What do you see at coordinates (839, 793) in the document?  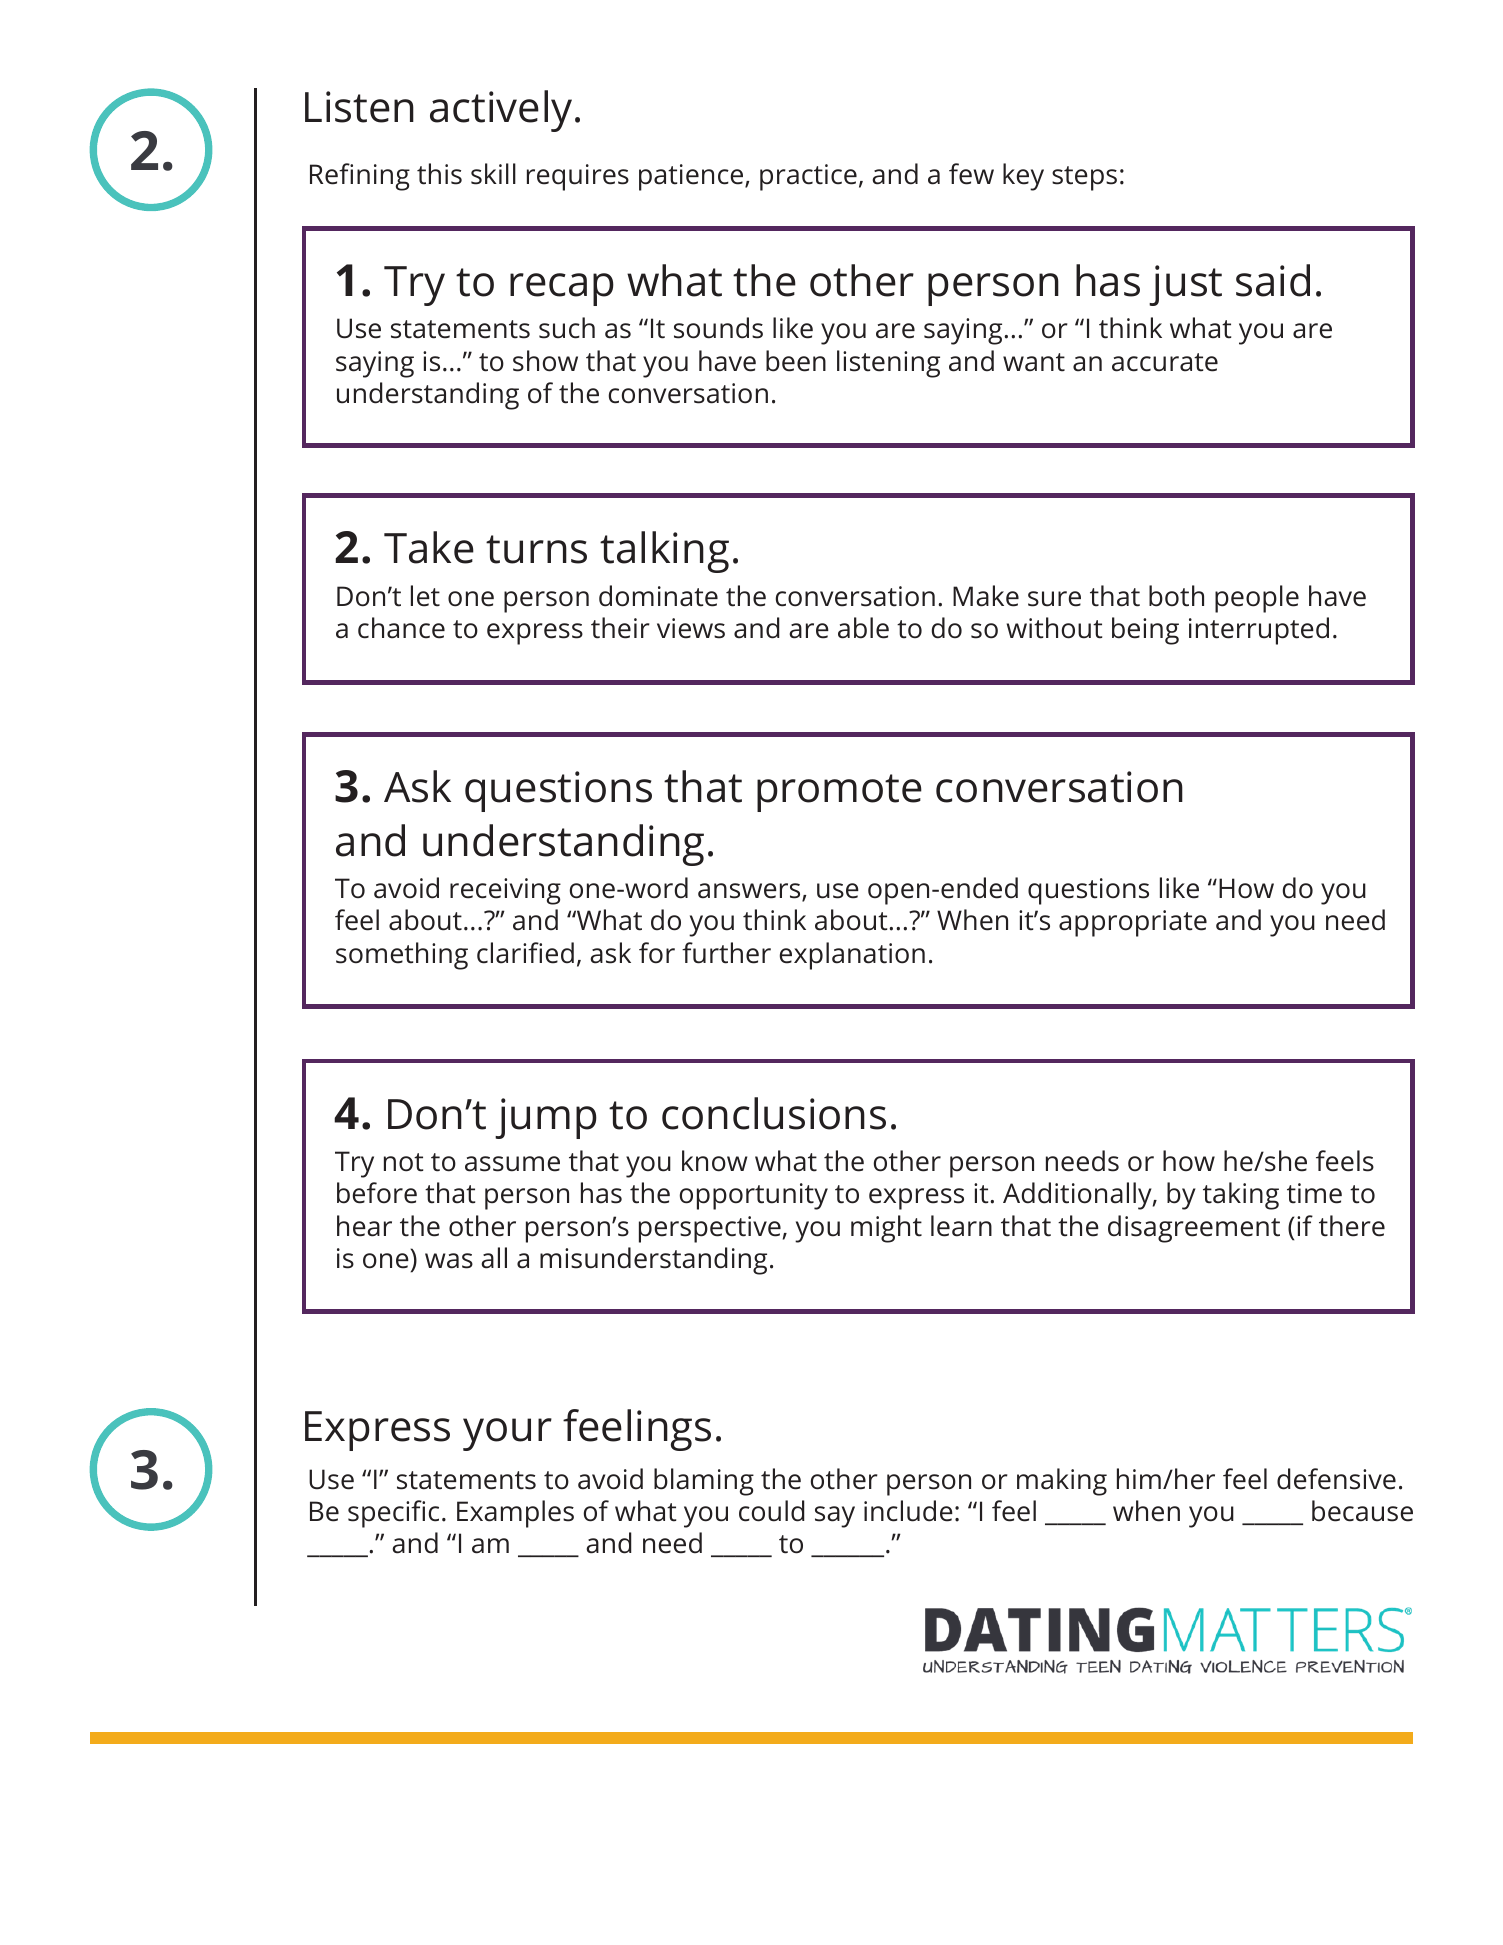 I see `promote` at bounding box center [839, 793].
